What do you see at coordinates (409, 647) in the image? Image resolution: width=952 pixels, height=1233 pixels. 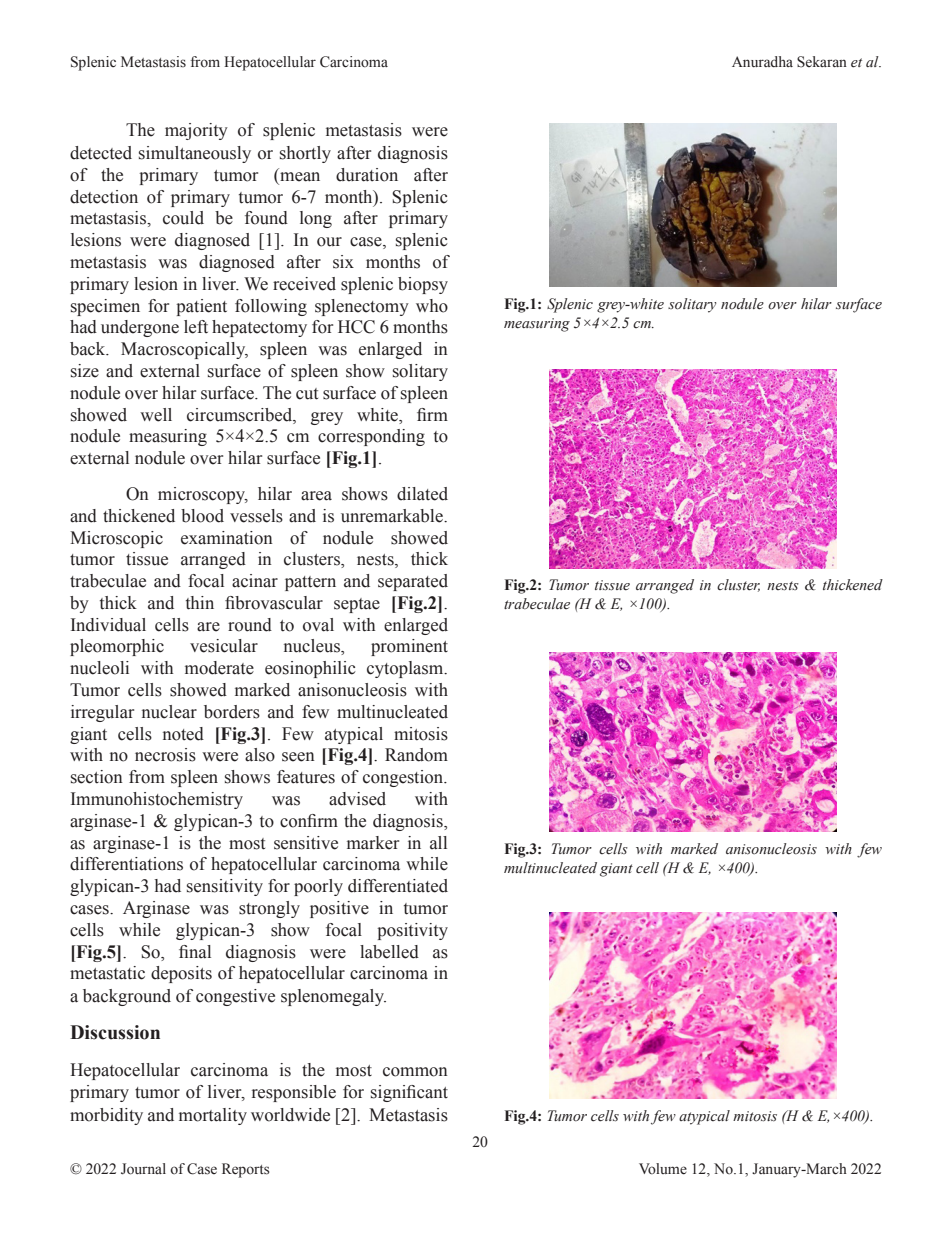 I see `prominent` at bounding box center [409, 647].
